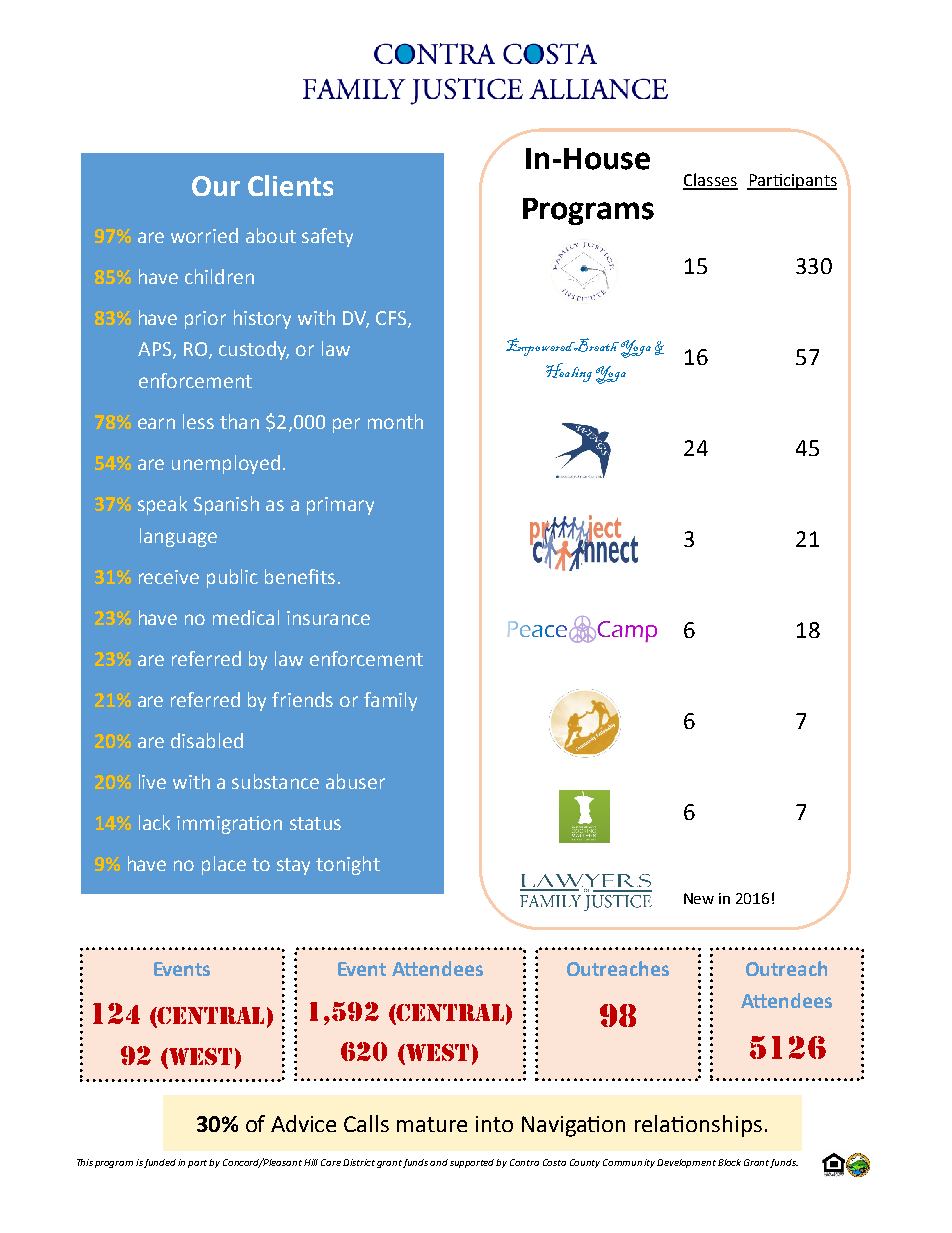 This document has height=1233, width=952. I want to click on mature, so click(432, 1124).
